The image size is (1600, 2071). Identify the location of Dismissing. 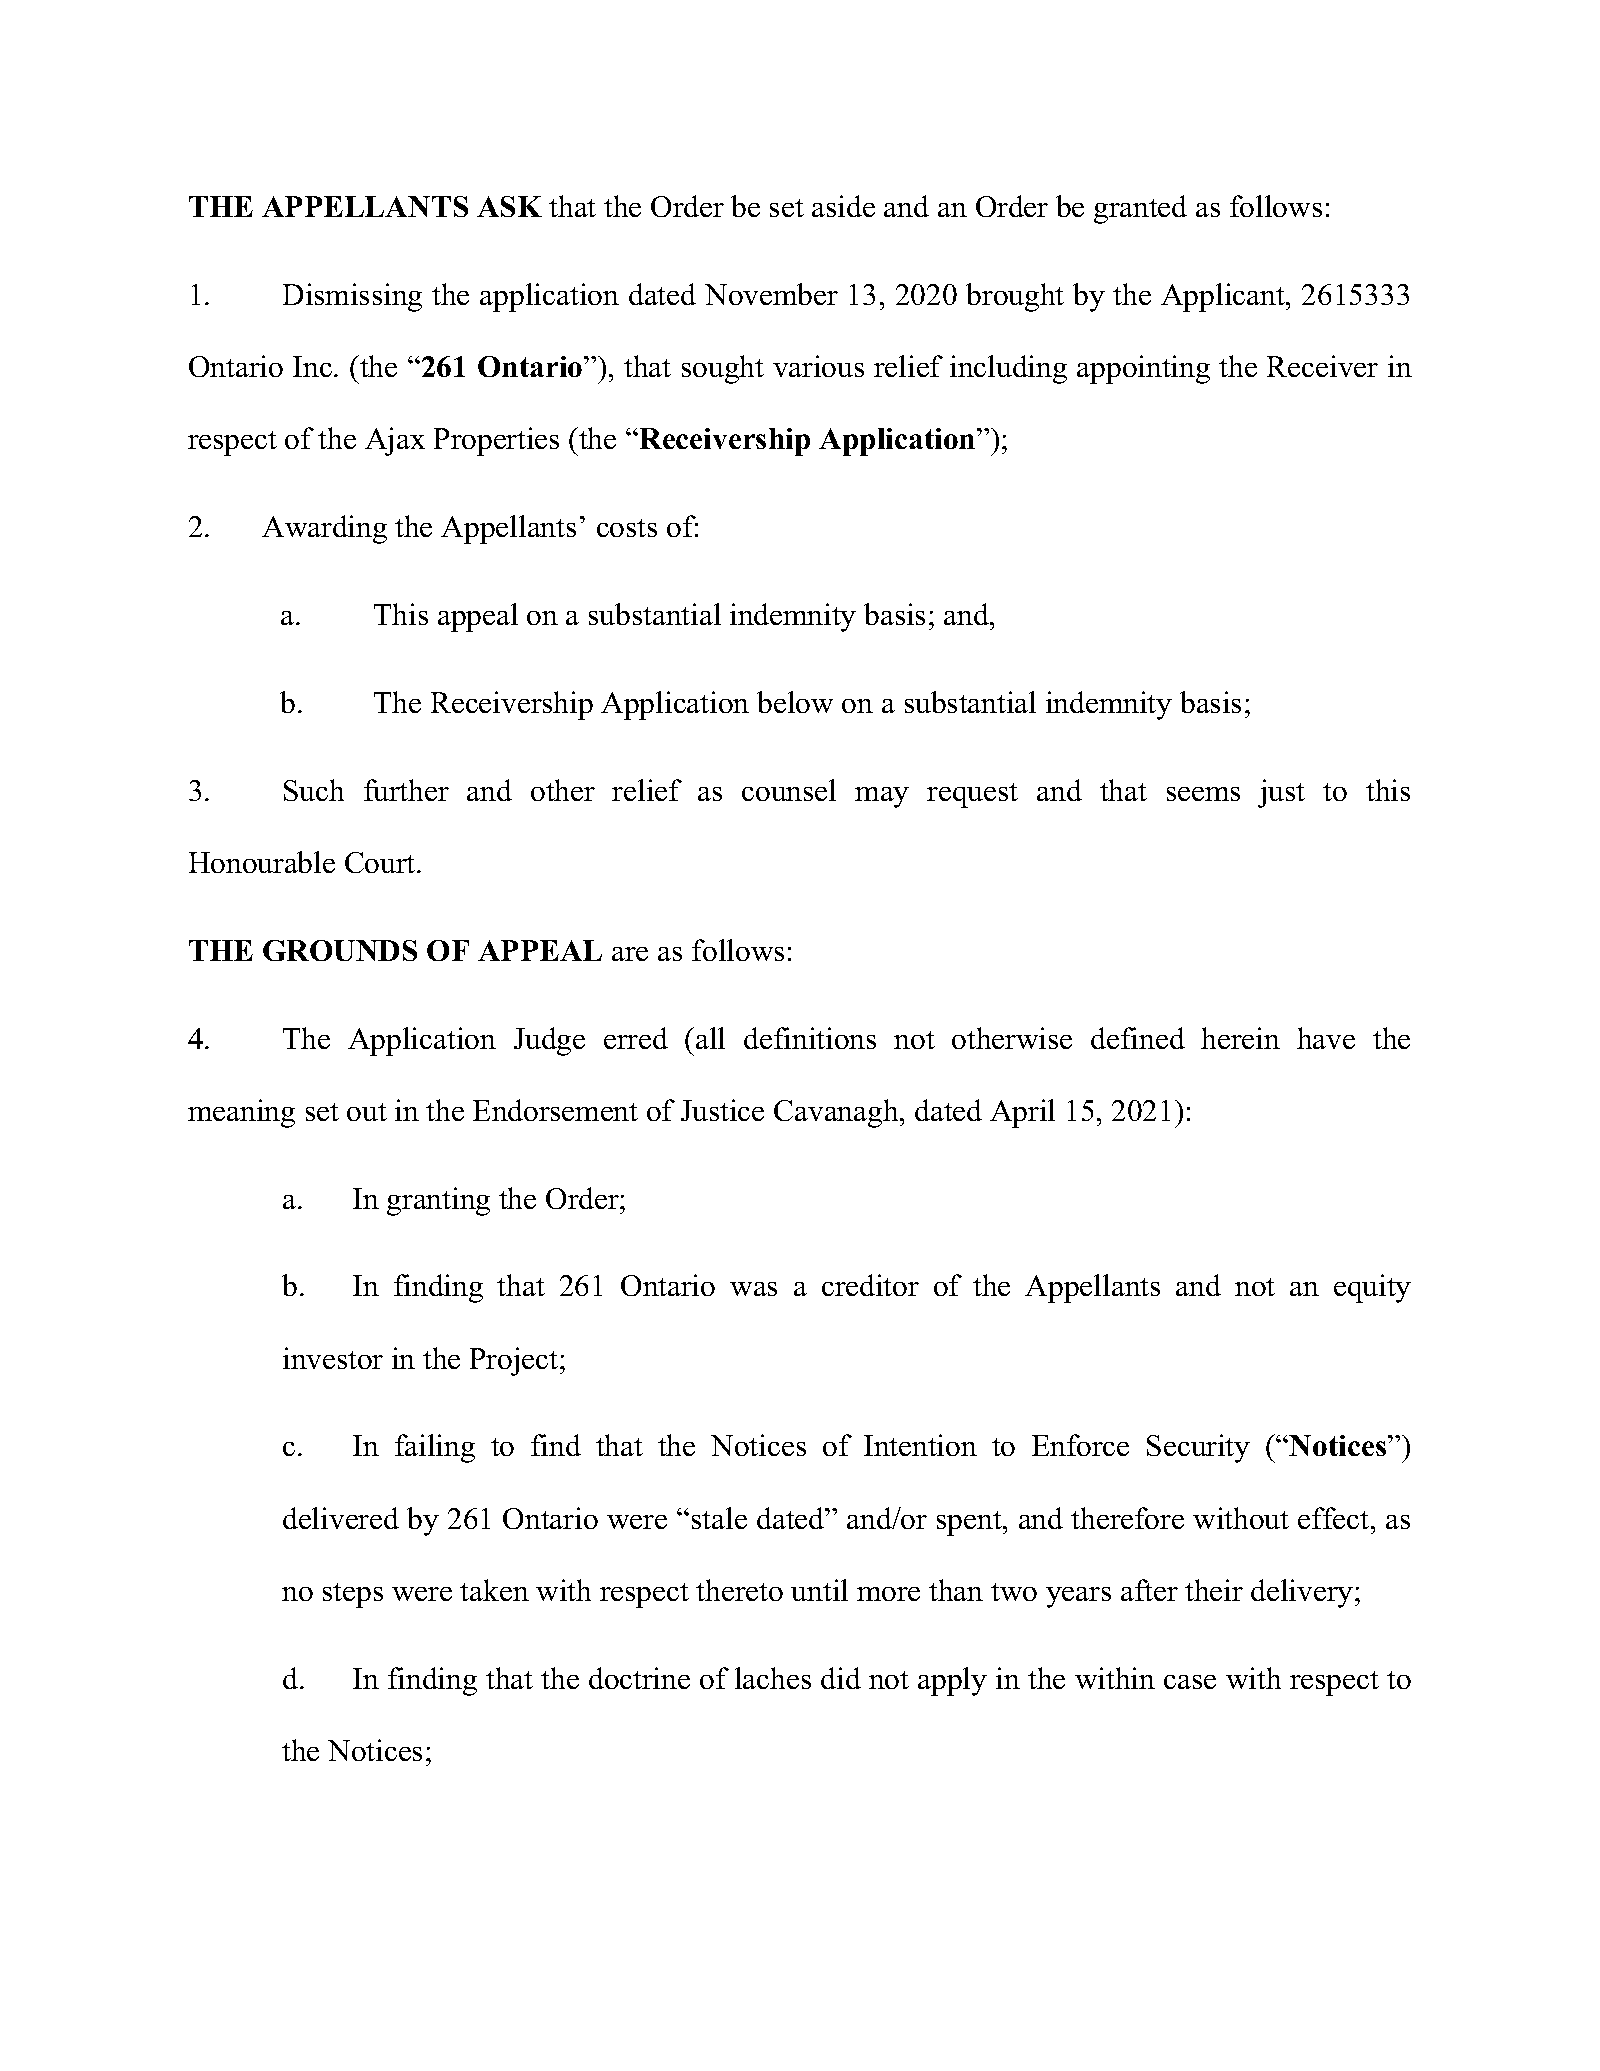
(352, 297).
